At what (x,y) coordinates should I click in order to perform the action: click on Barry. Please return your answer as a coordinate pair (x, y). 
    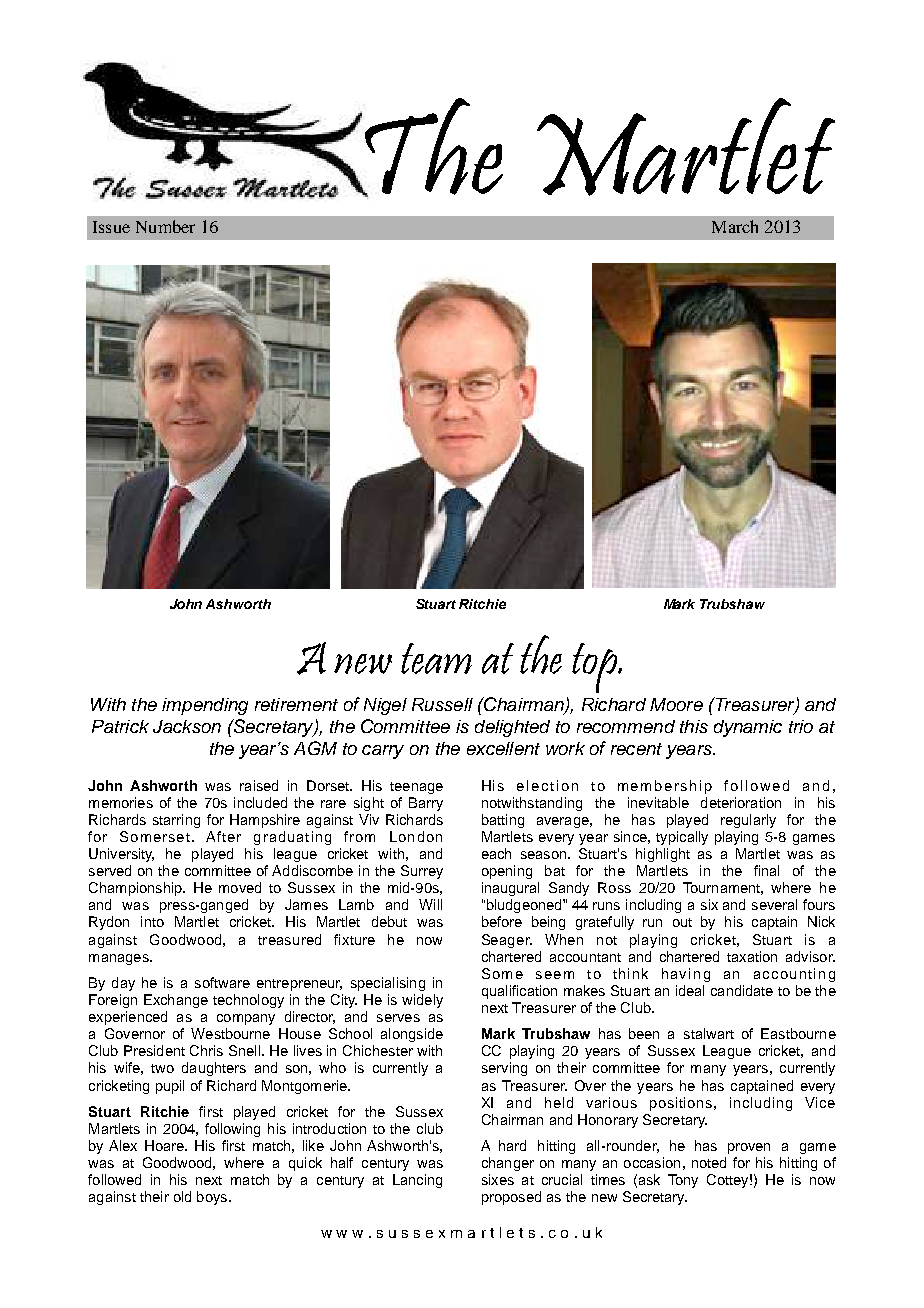
    Looking at the image, I should click on (426, 804).
